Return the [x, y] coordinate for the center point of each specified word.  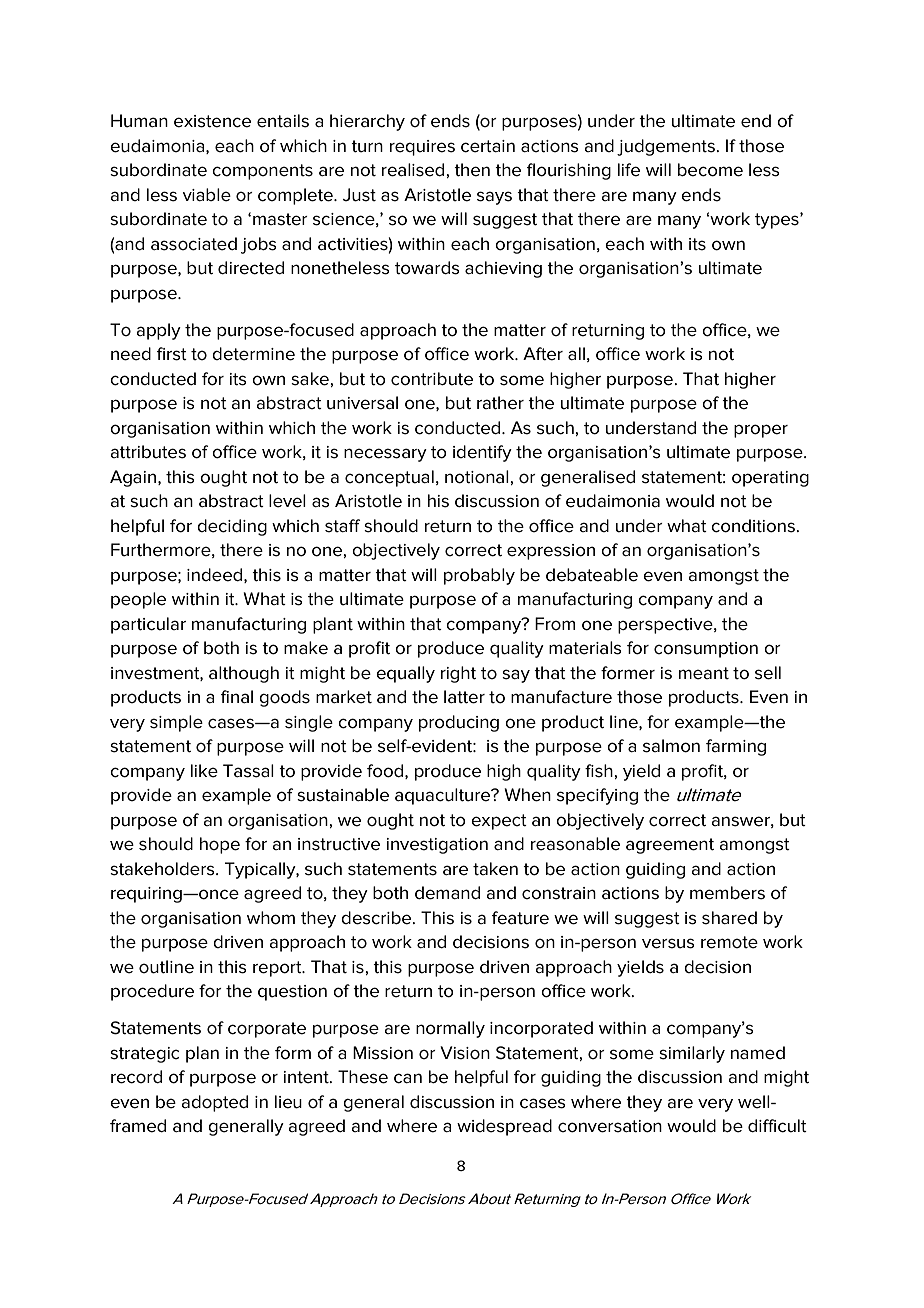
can [408, 1078]
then [472, 170]
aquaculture [444, 796]
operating [770, 479]
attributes [148, 452]
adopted [214, 1103]
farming [736, 747]
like [204, 771]
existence [212, 121]
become [710, 170]
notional [478, 477]
